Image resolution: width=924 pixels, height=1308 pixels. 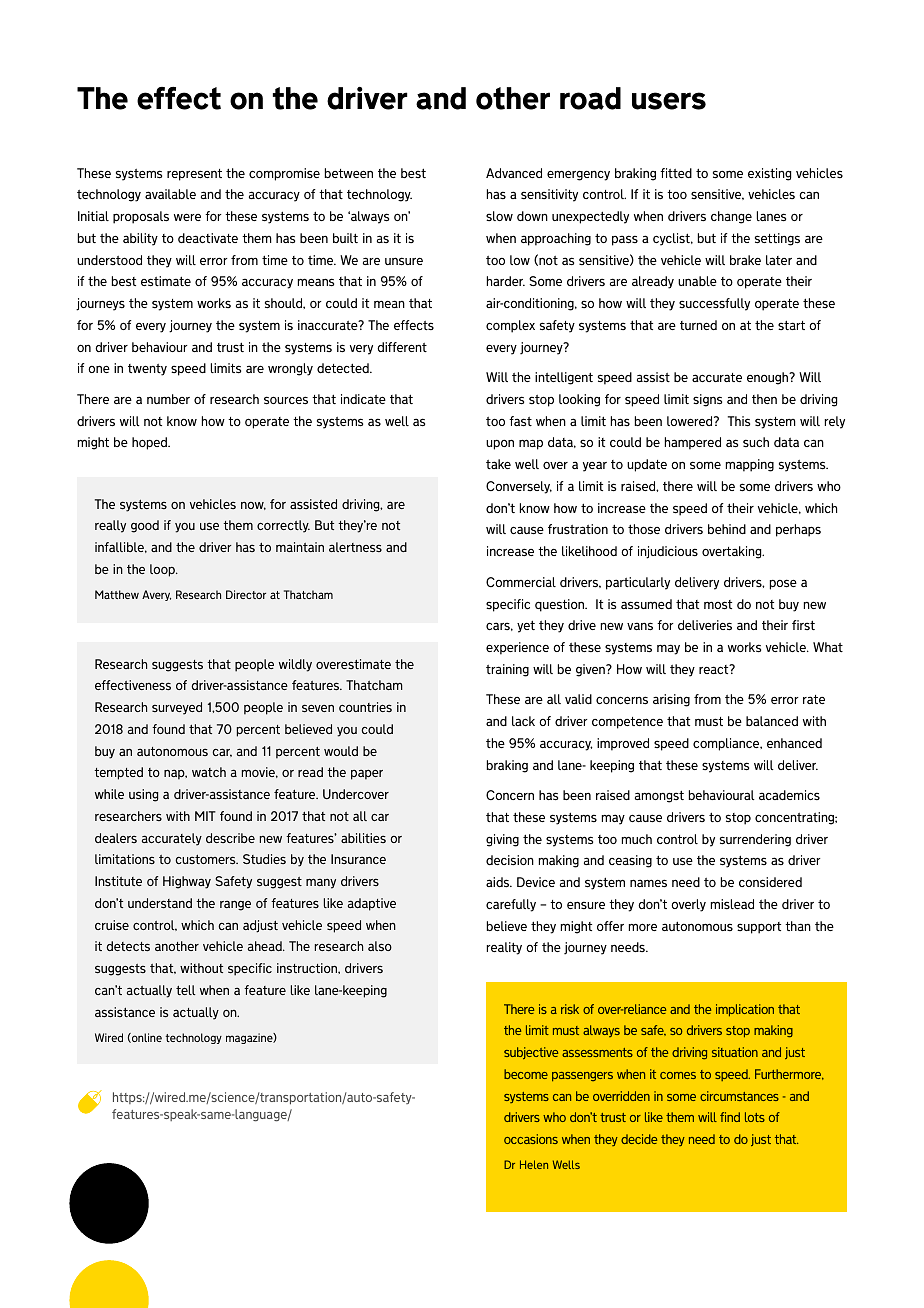 I want to click on complex, so click(x=510, y=326).
